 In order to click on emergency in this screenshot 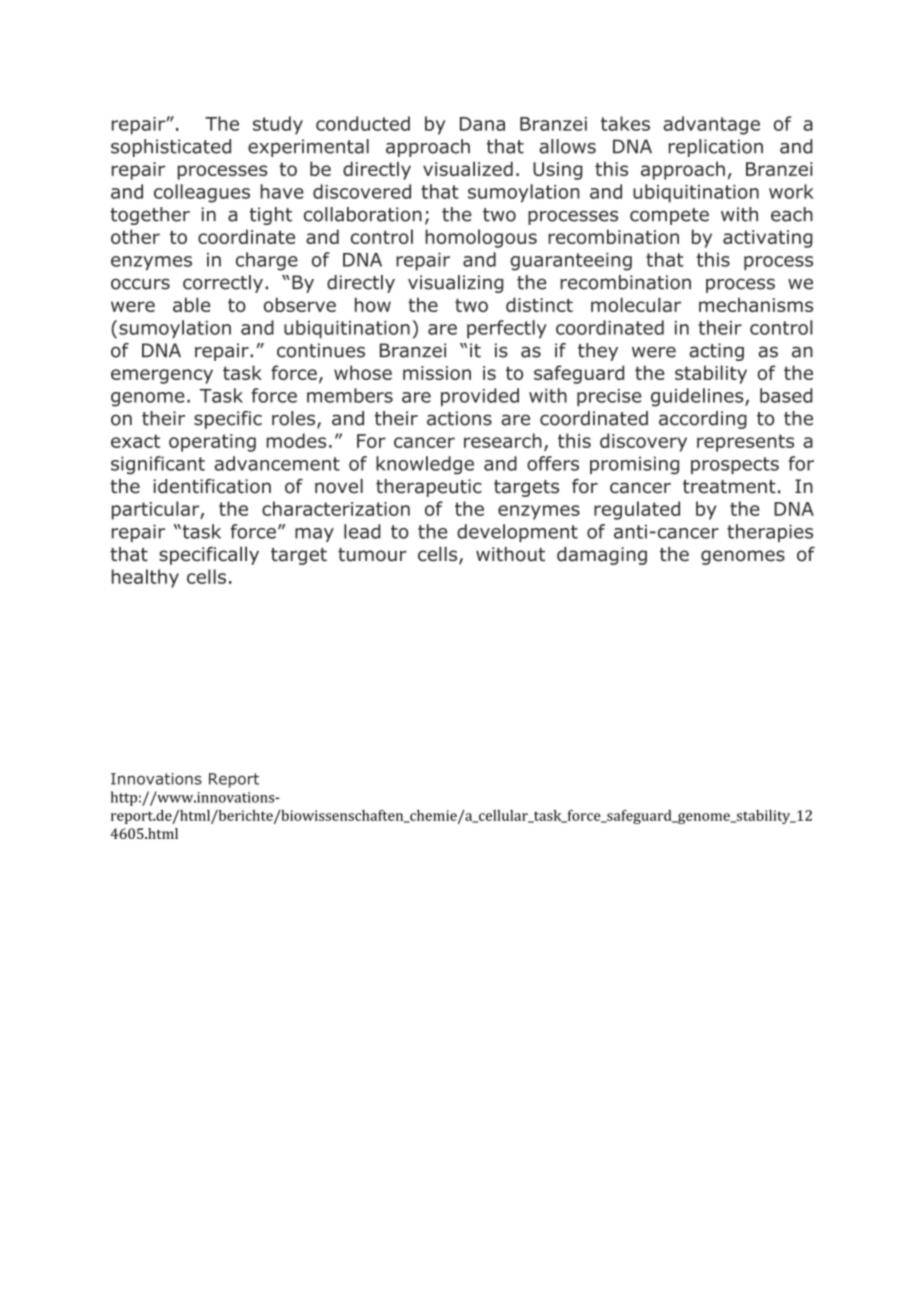, I will do `click(162, 376)`.
